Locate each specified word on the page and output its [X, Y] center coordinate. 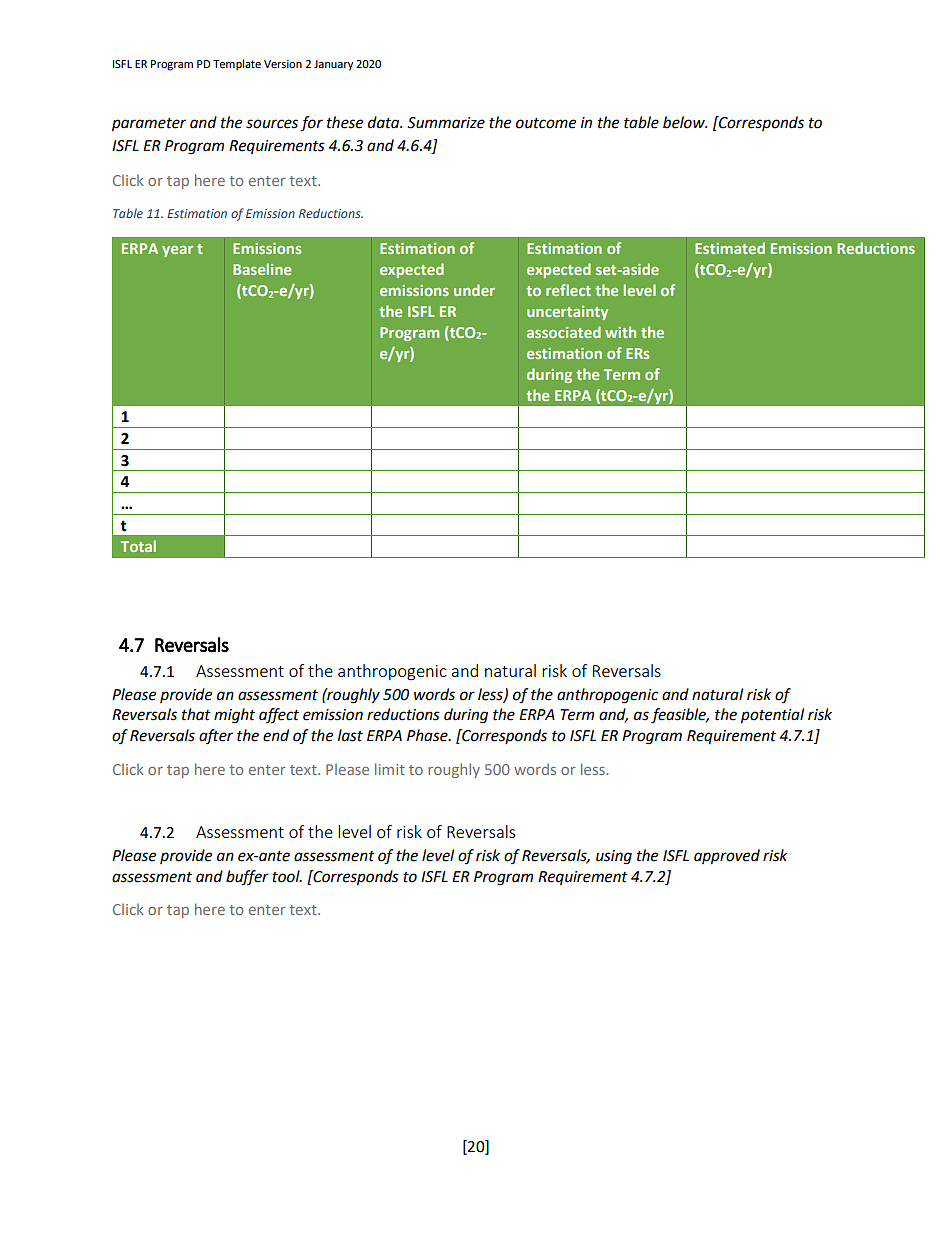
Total [138, 546]
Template [237, 65]
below [685, 122]
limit [390, 769]
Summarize [446, 123]
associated [564, 332]
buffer [247, 878]
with [620, 332]
